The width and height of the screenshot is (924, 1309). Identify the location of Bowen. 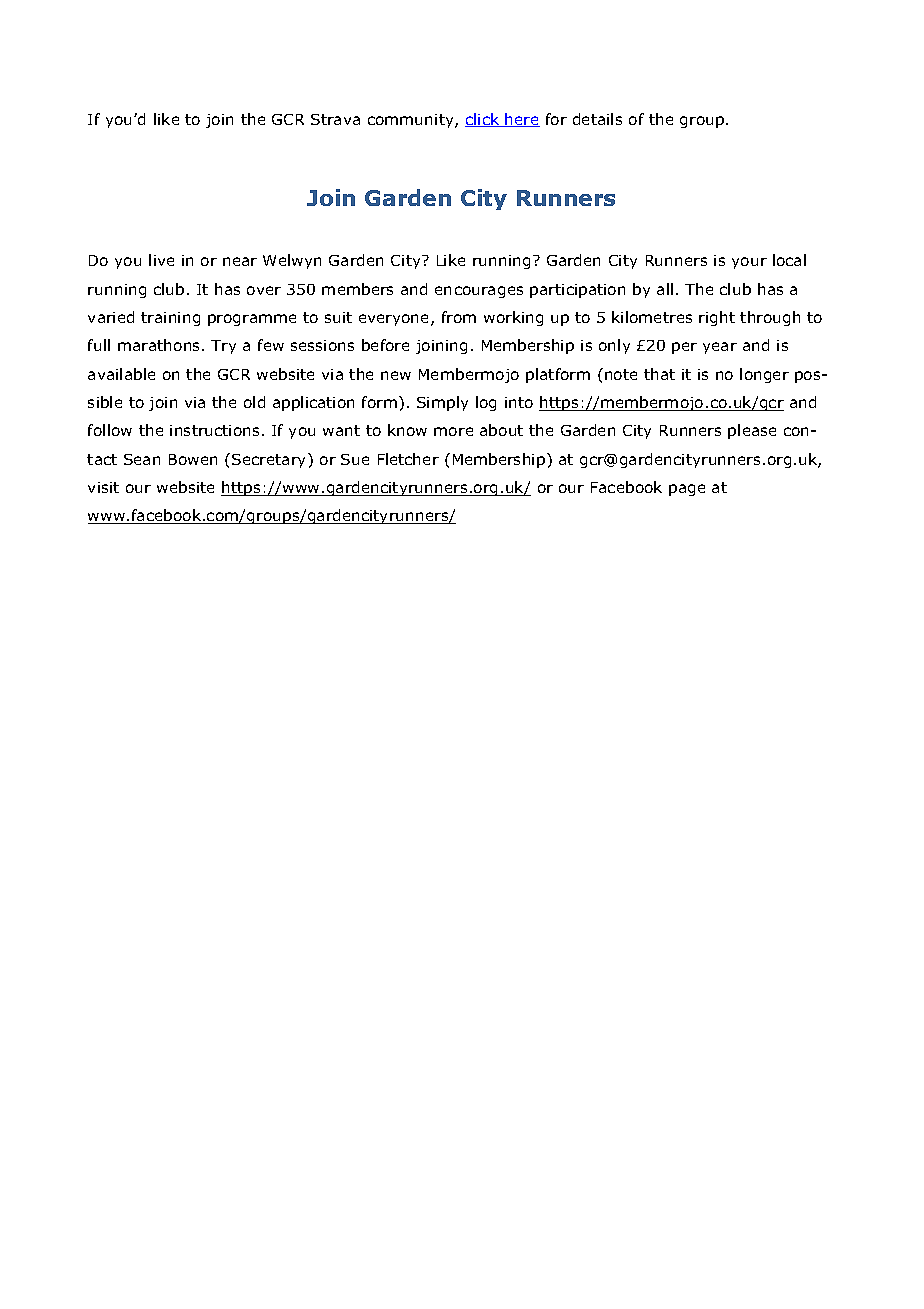
(193, 459).
